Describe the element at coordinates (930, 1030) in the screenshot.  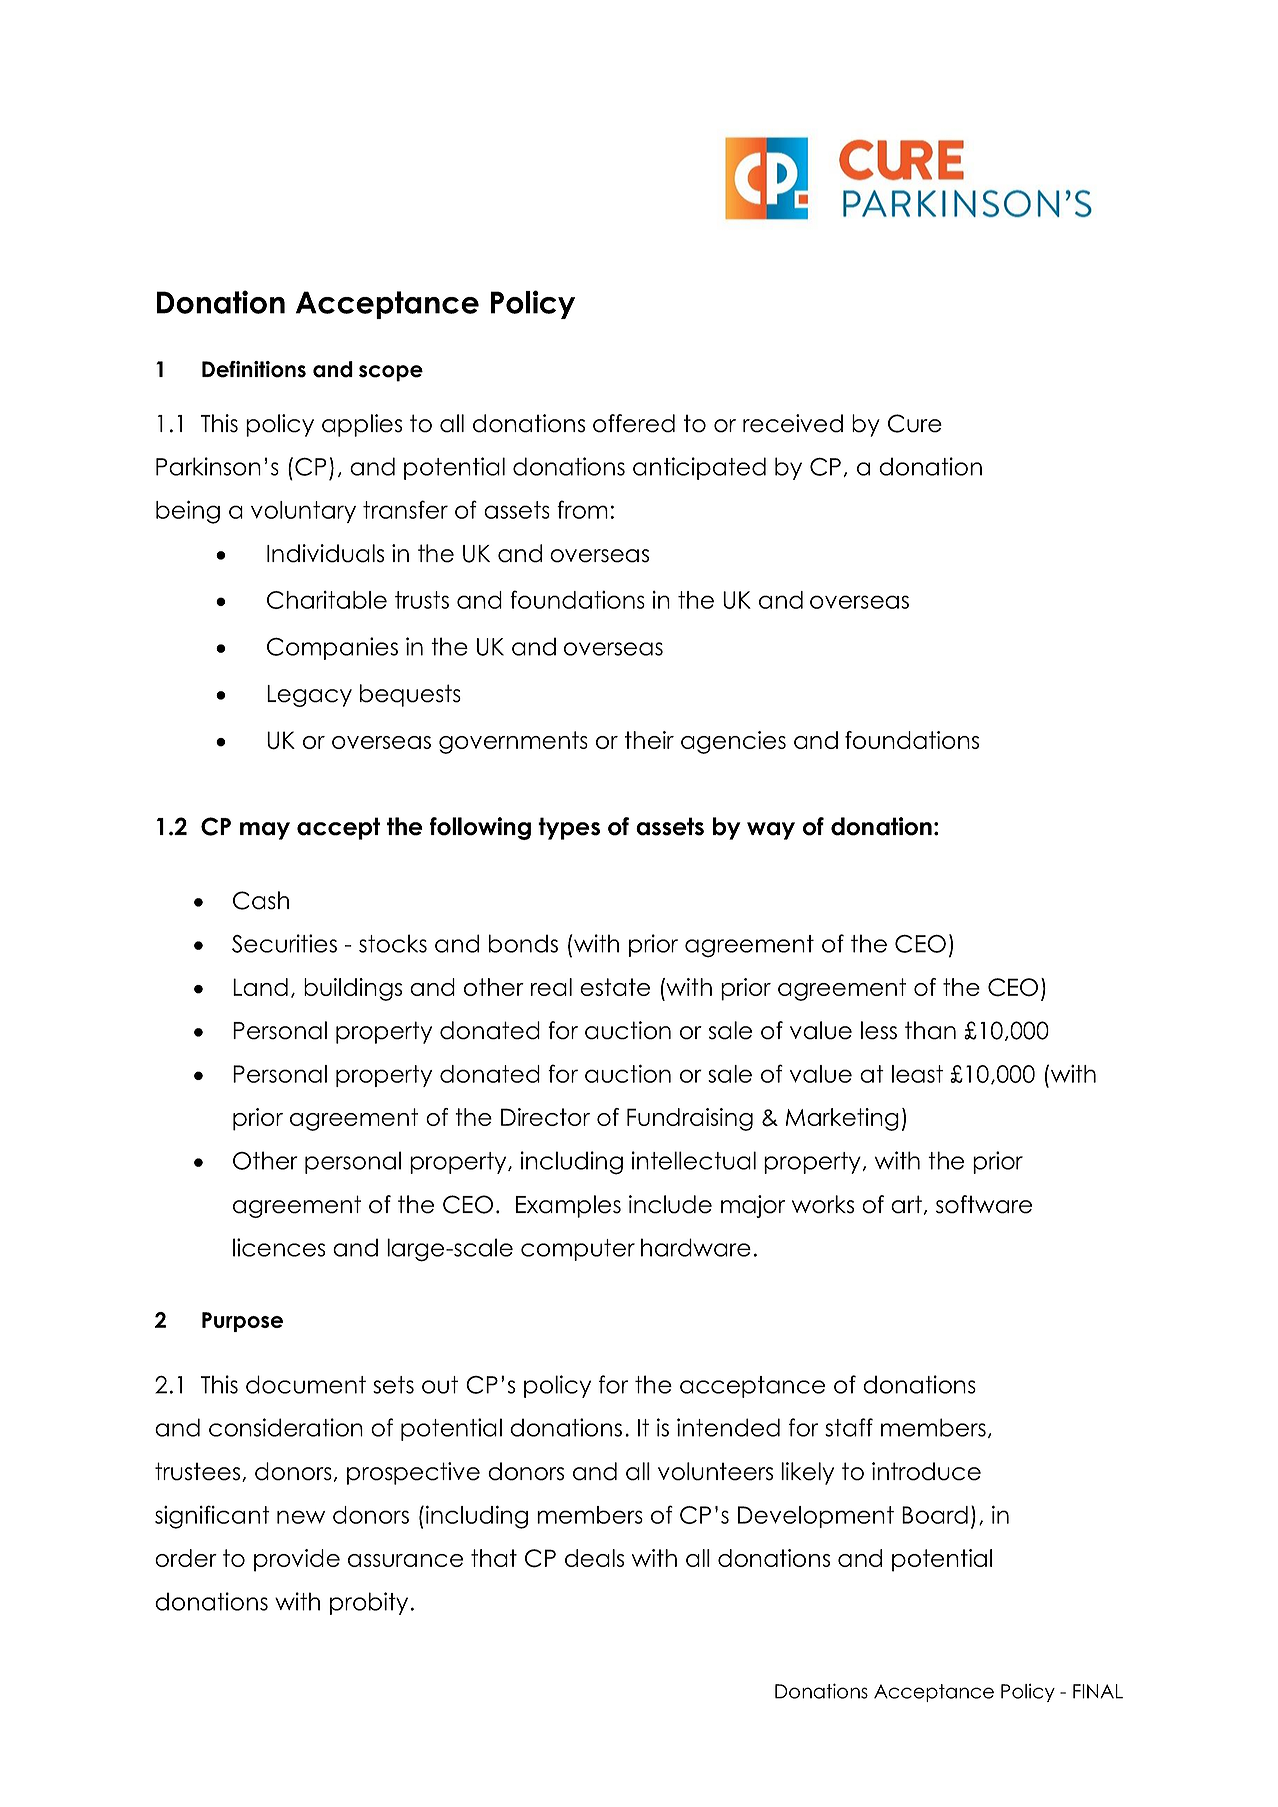
I see `than` at that location.
